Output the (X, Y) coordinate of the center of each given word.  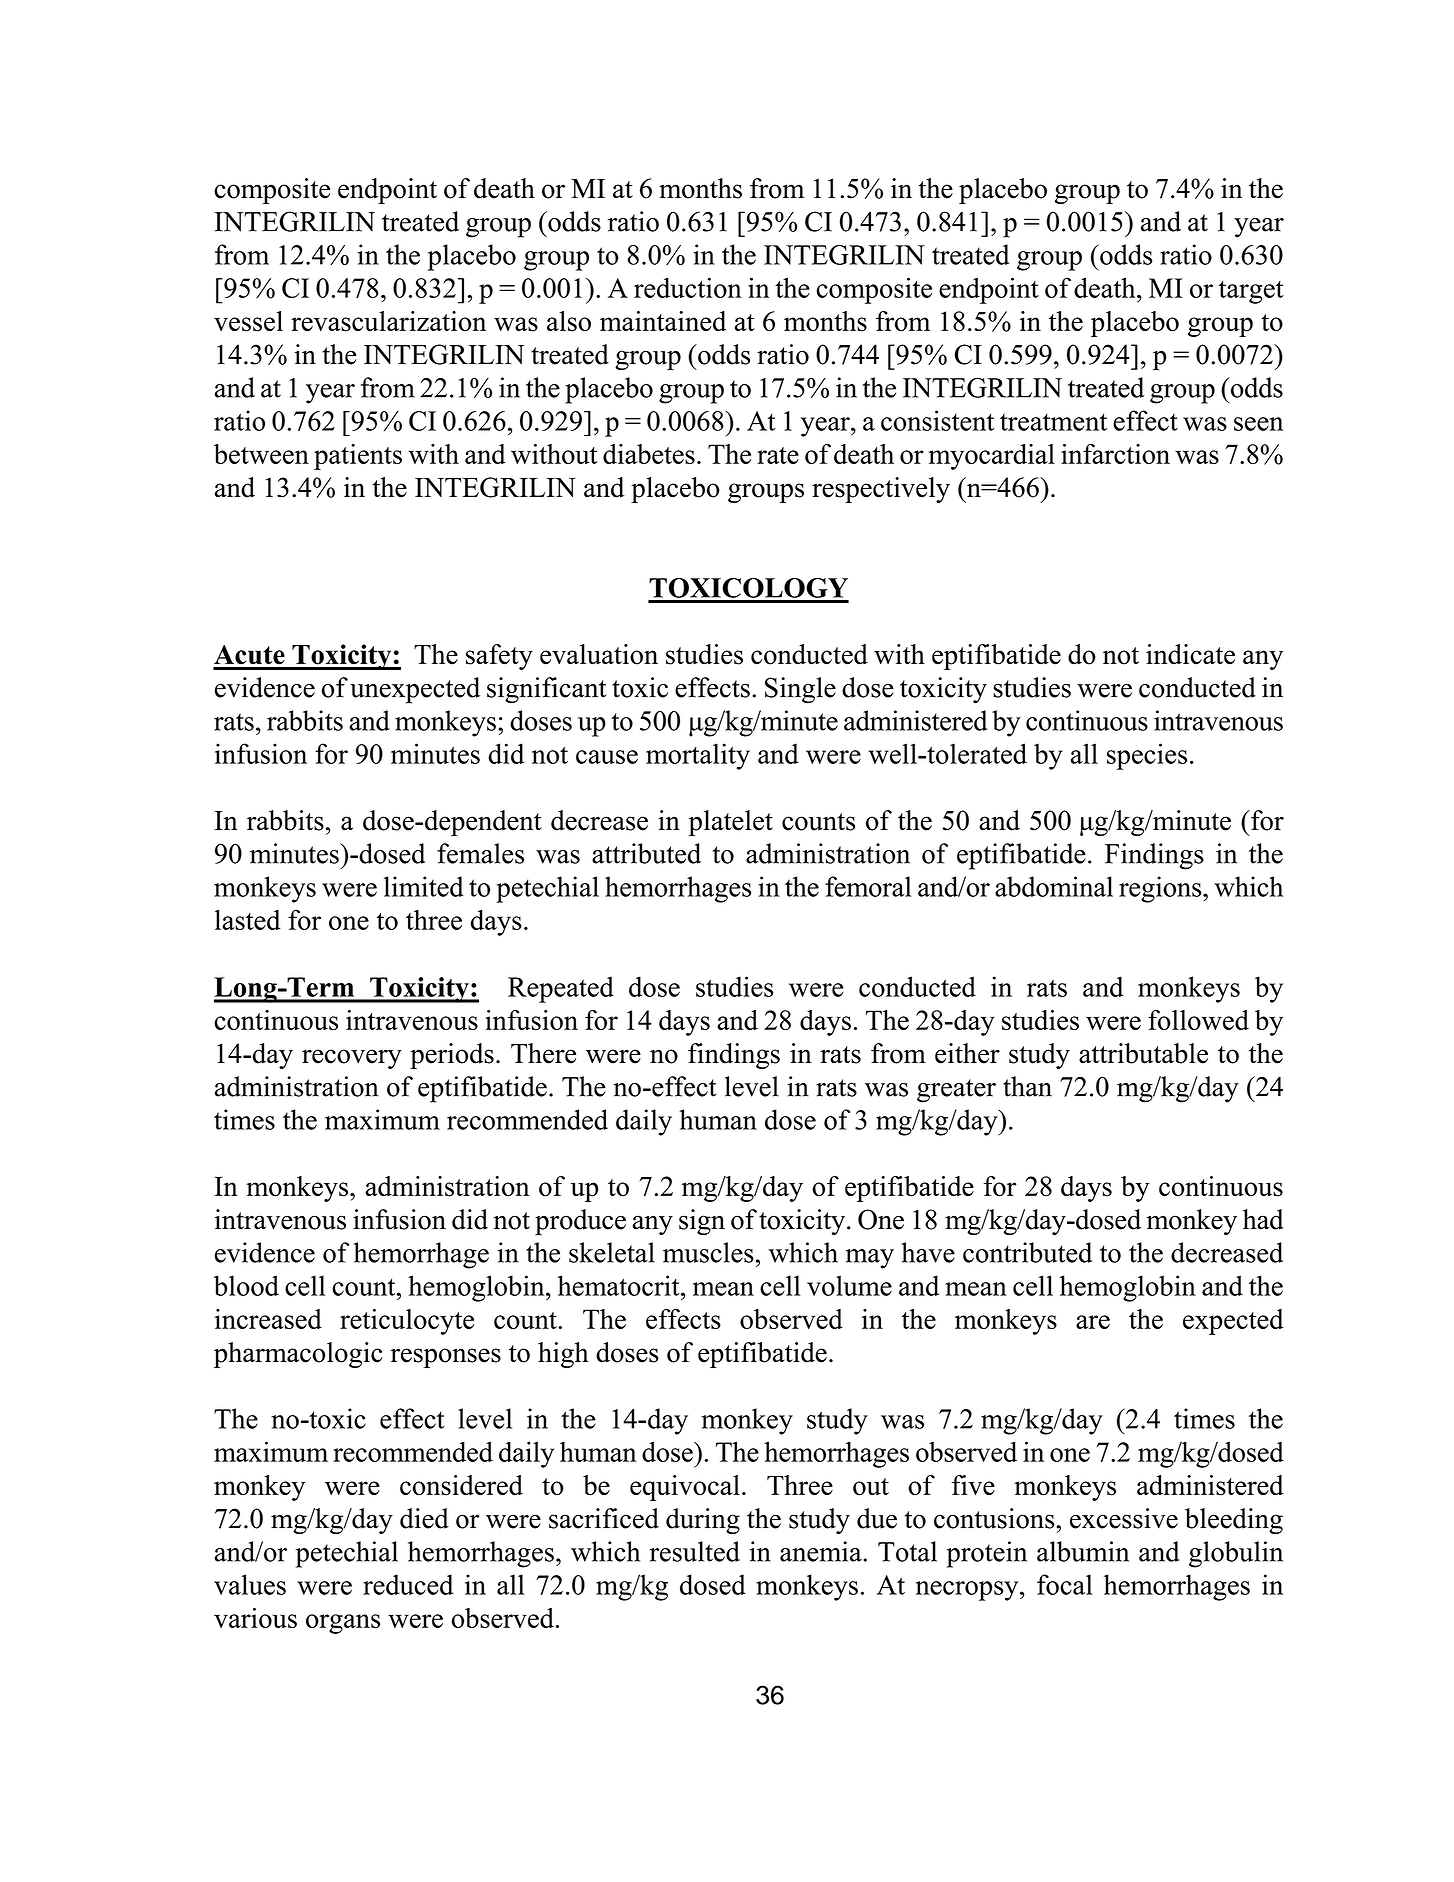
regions (1161, 889)
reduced (408, 1584)
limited (424, 886)
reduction (688, 287)
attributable (1143, 1053)
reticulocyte (407, 1322)
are (1093, 1322)
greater (956, 1091)
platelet (730, 823)
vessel (248, 321)
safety (499, 657)
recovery (352, 1059)
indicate (1190, 654)
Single (800, 690)
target (1251, 292)
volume (849, 1285)
